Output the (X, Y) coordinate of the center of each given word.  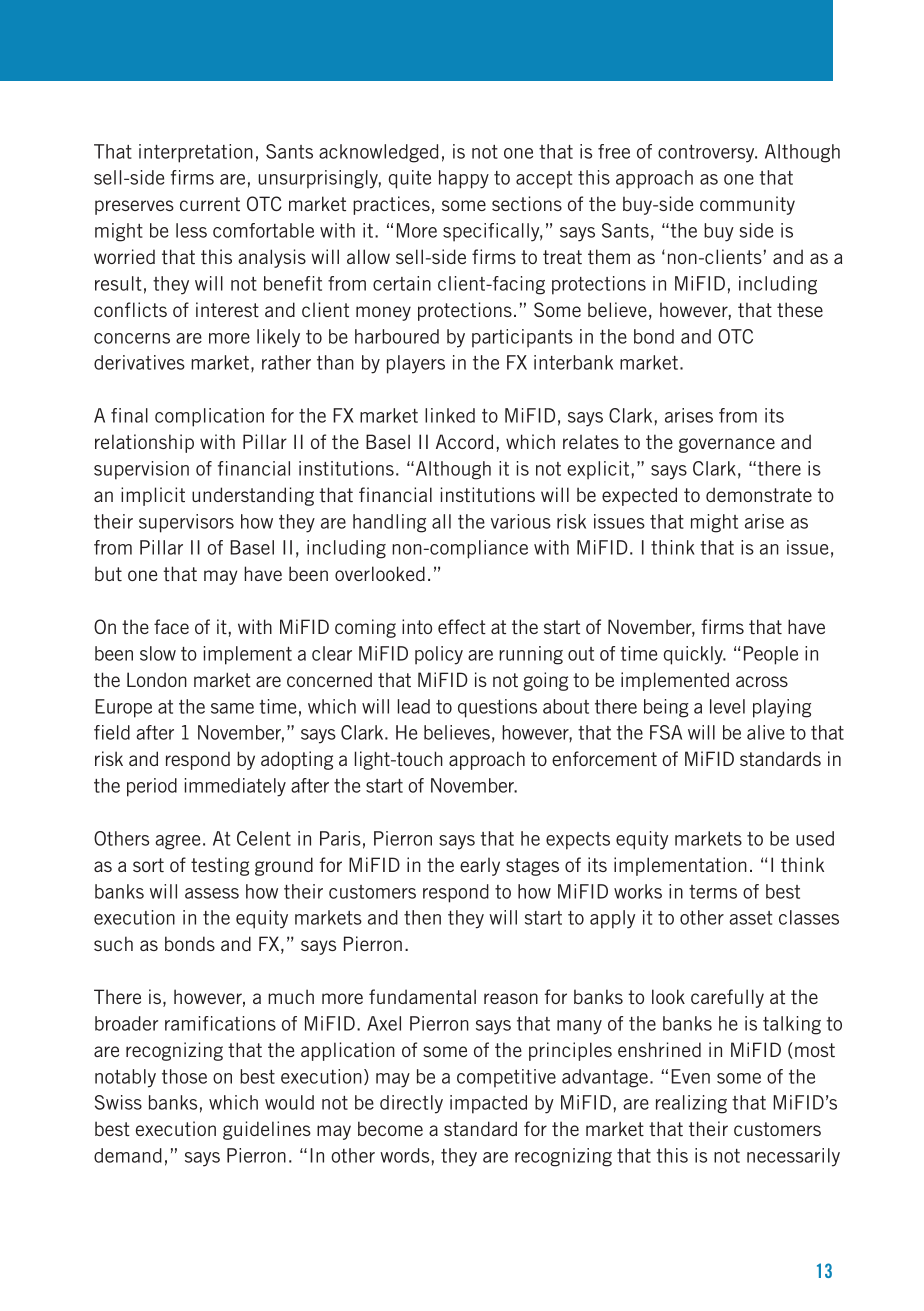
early (480, 866)
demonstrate (759, 494)
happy (464, 179)
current (210, 204)
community (747, 205)
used (815, 838)
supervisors (186, 523)
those (184, 1076)
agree (178, 842)
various (521, 521)
